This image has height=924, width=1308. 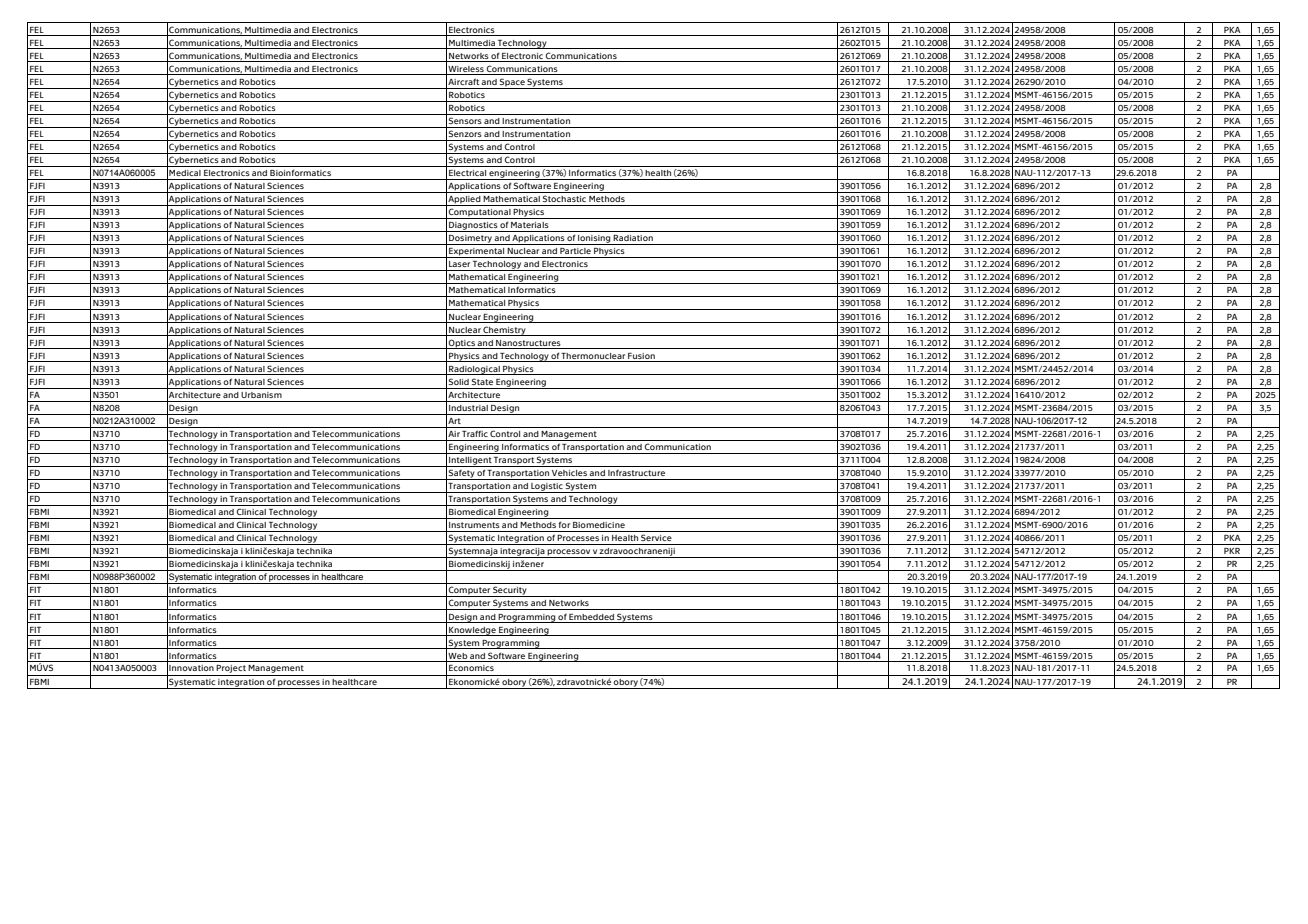 What do you see at coordinates (512, 83) in the image?
I see `Space` at bounding box center [512, 83].
